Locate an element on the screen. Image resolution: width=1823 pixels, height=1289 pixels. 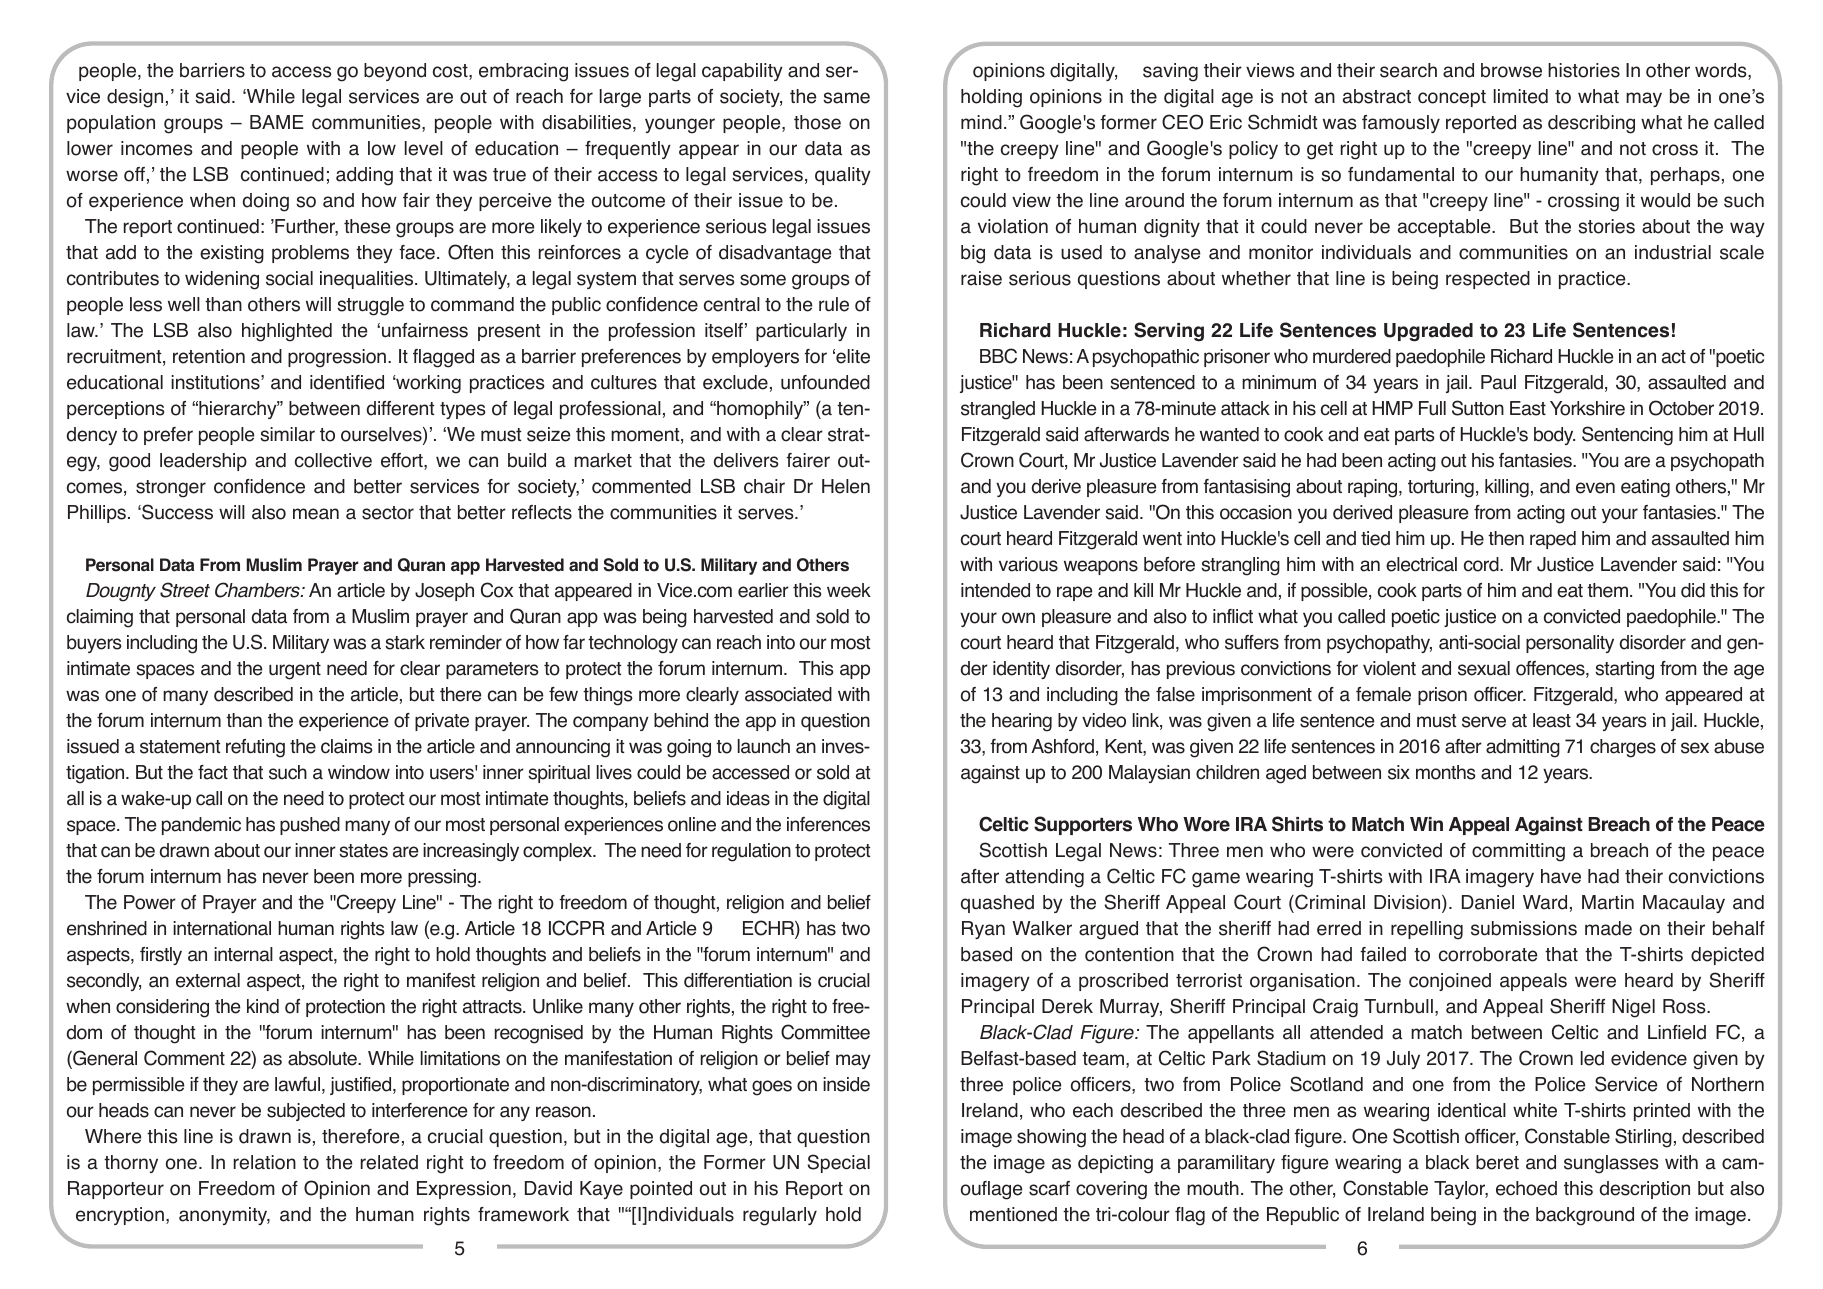
relation is located at coordinates (265, 1162).
